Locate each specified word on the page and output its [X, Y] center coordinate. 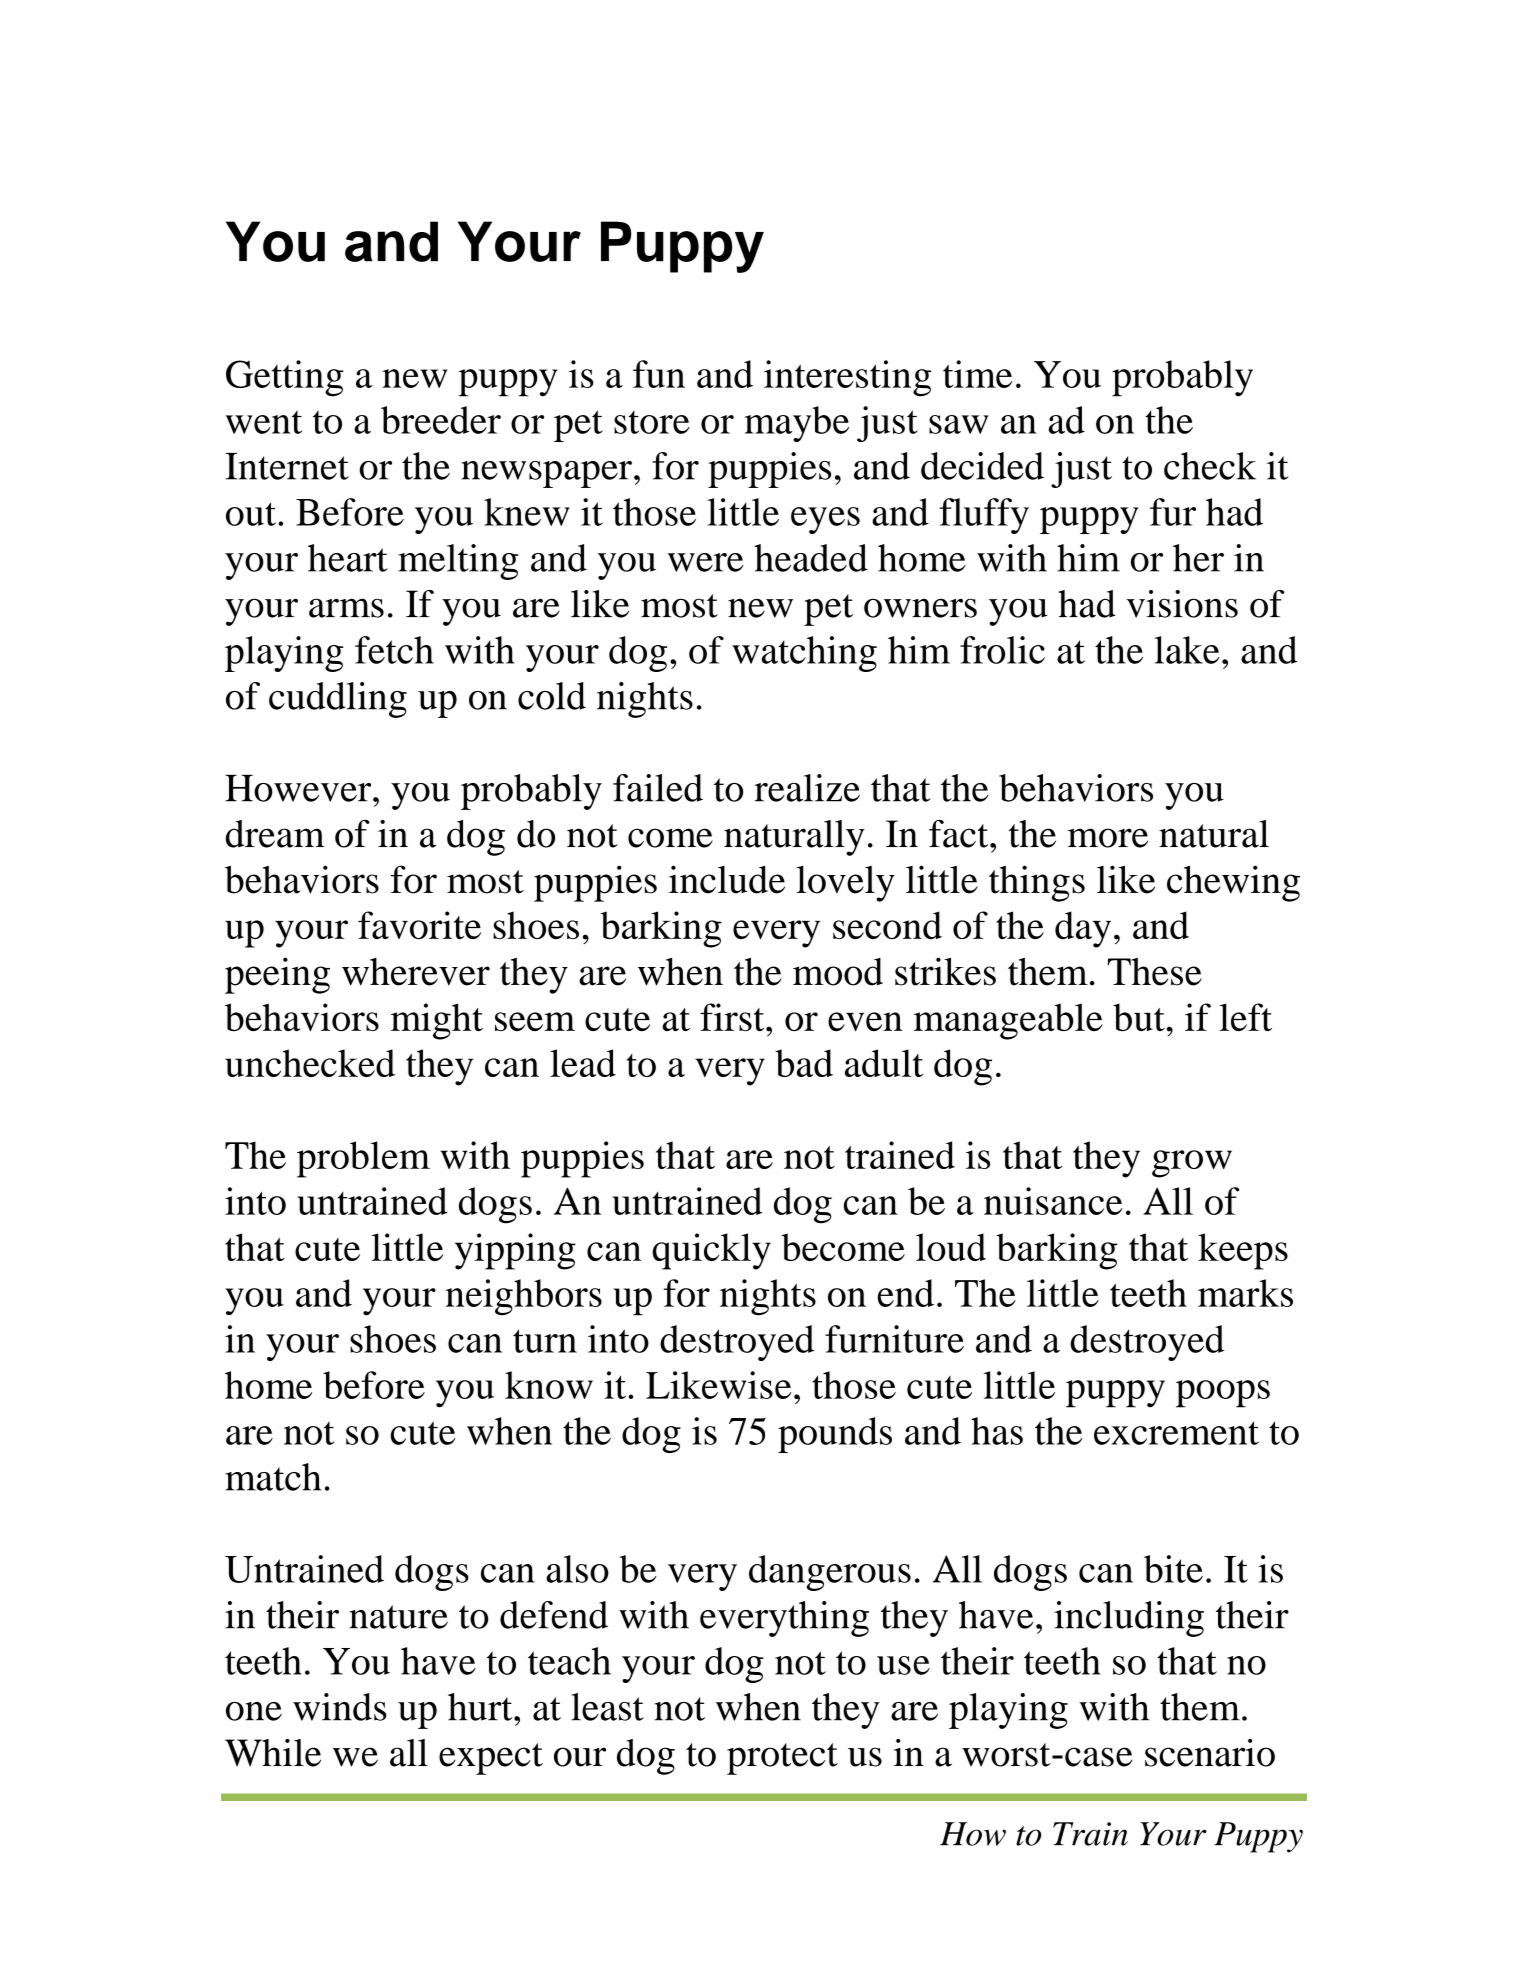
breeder [441, 420]
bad [804, 1063]
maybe [797, 424]
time [977, 374]
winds [340, 1707]
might [437, 1021]
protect [782, 1759]
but [1139, 1017]
